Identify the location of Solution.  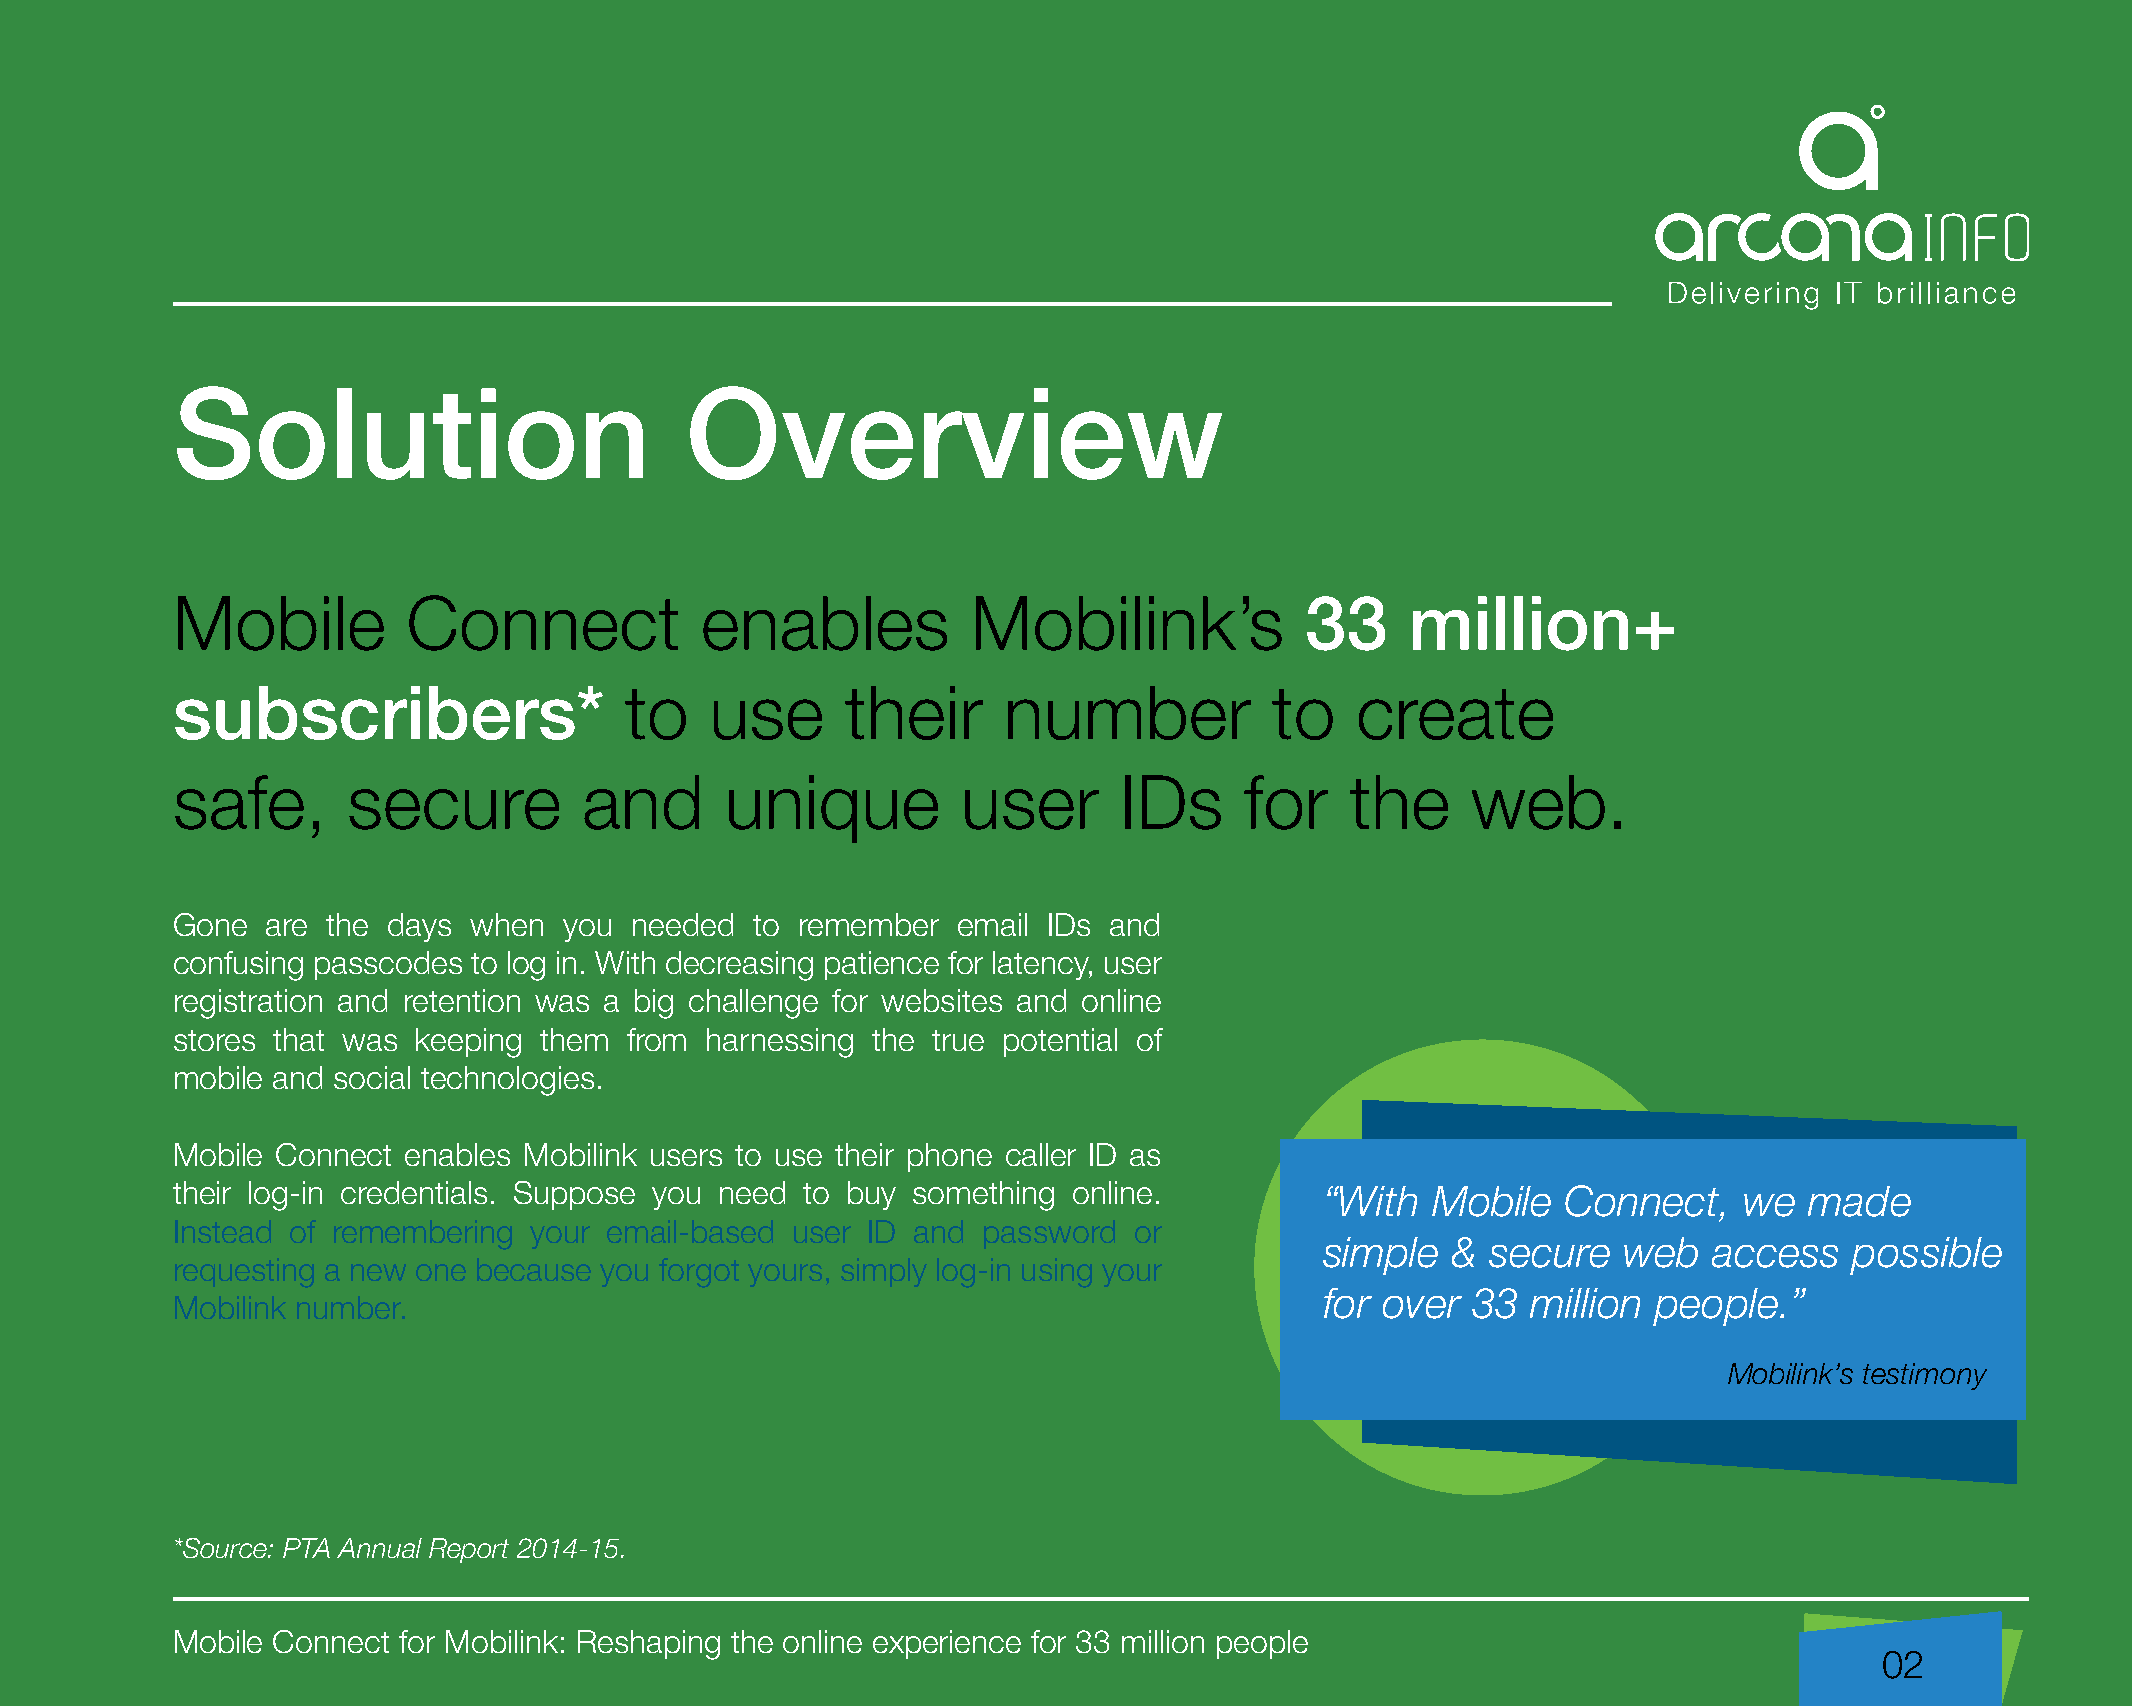
(410, 433).
